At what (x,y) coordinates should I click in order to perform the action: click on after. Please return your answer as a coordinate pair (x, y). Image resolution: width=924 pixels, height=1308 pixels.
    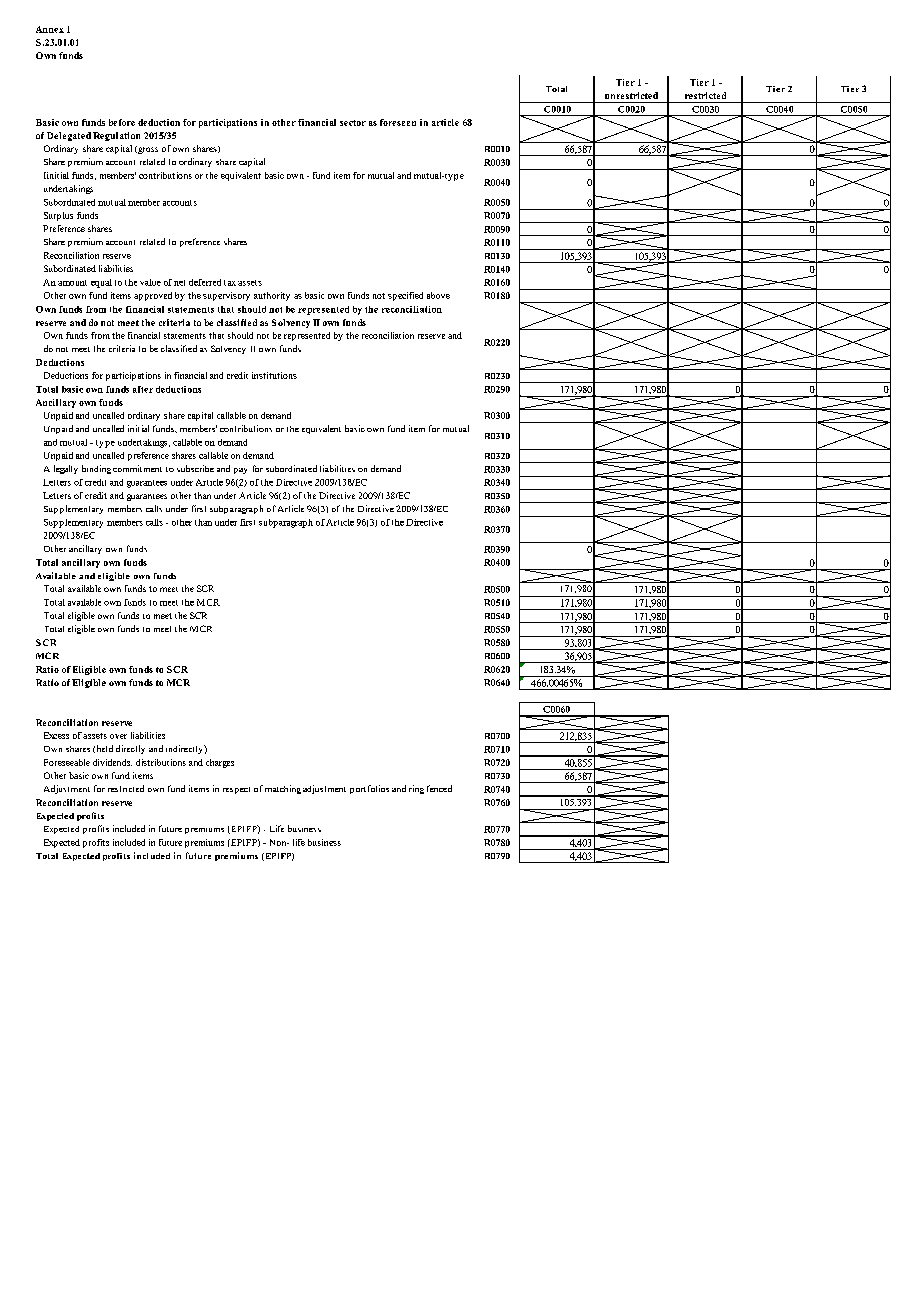
    Looking at the image, I should click on (143, 389).
